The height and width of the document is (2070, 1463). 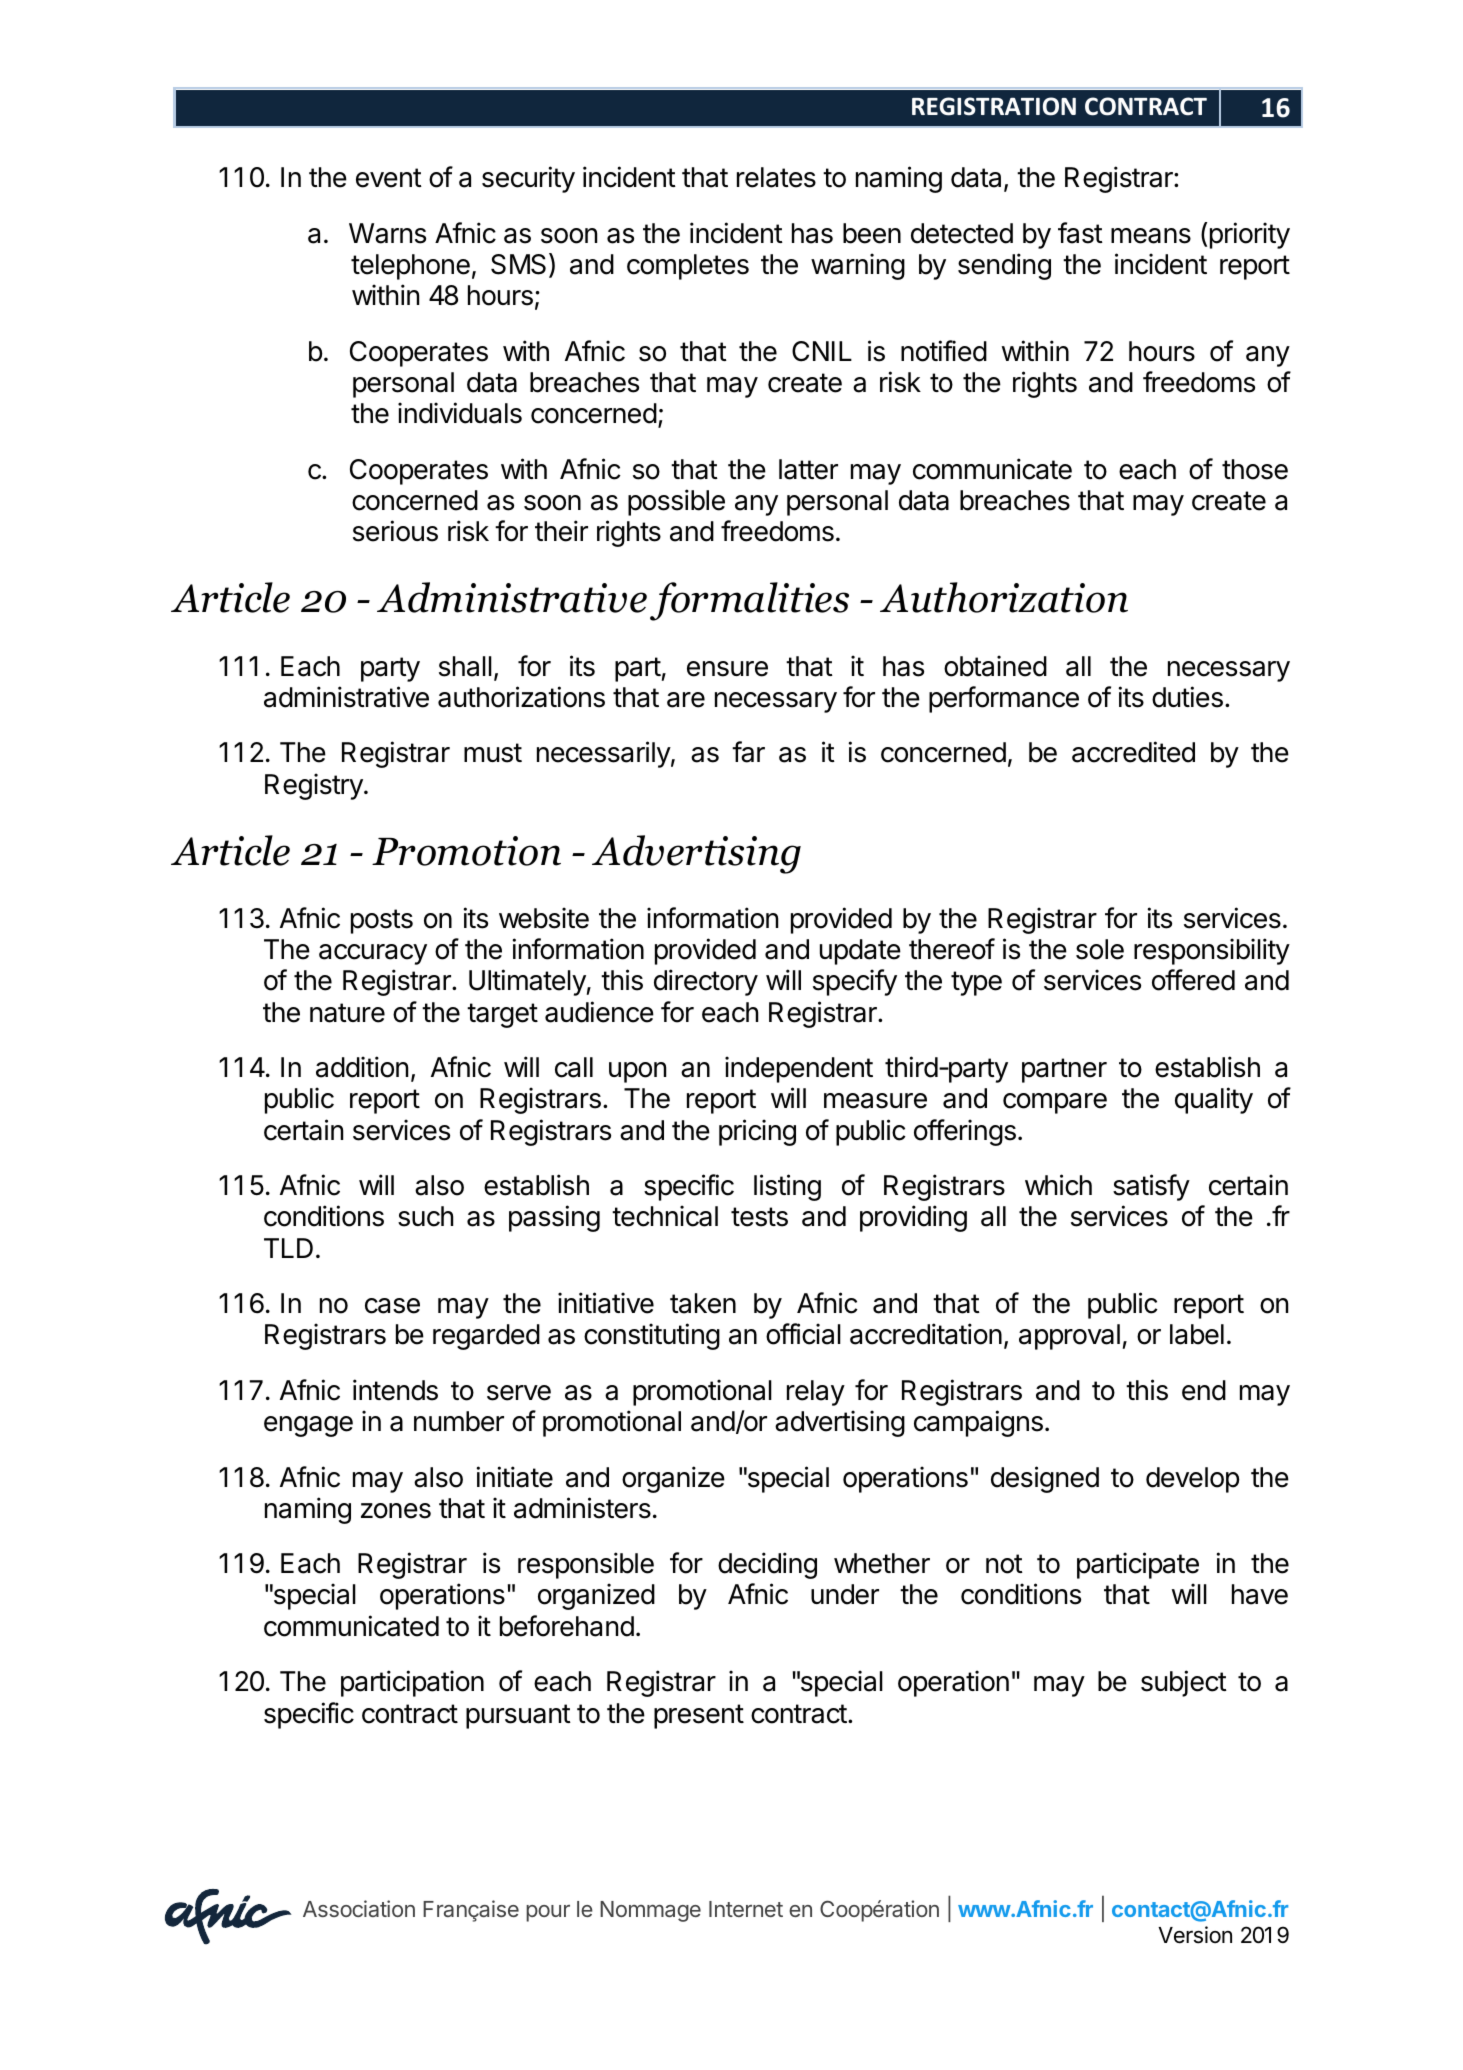 What do you see at coordinates (1195, 1935) in the document?
I see `Version` at bounding box center [1195, 1935].
